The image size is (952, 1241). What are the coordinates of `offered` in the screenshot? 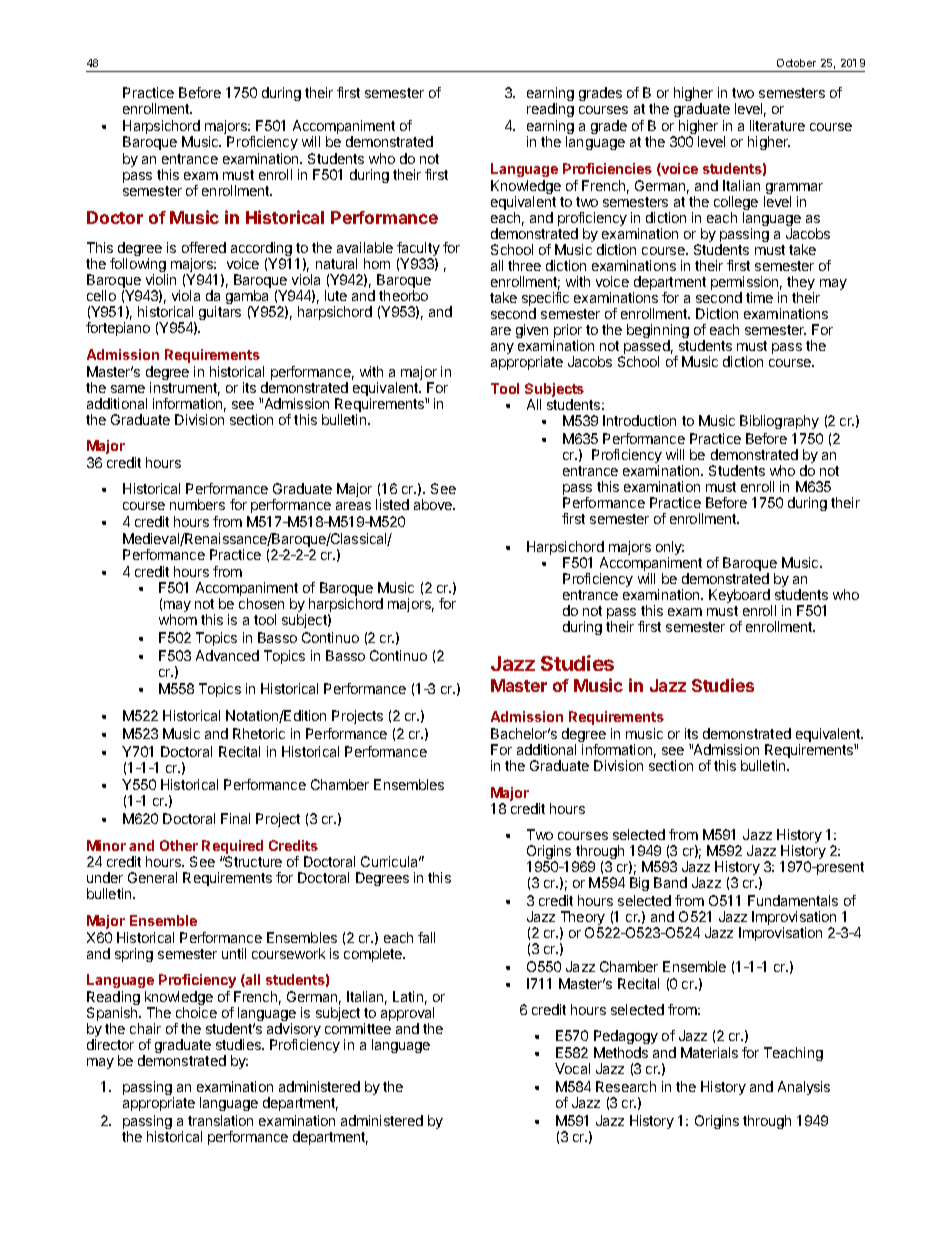 It's located at (204, 247).
